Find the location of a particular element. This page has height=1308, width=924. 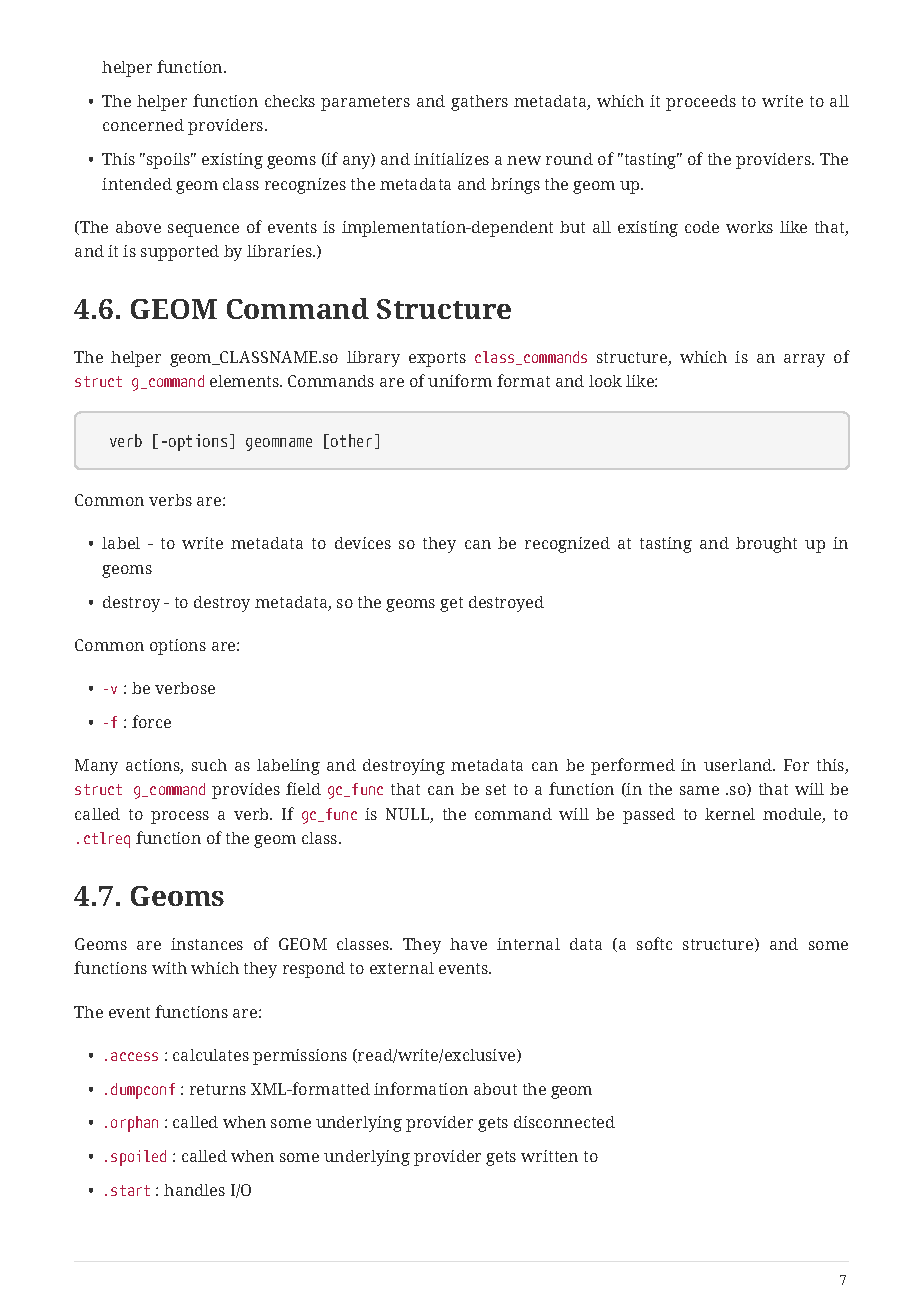

process is located at coordinates (180, 817).
